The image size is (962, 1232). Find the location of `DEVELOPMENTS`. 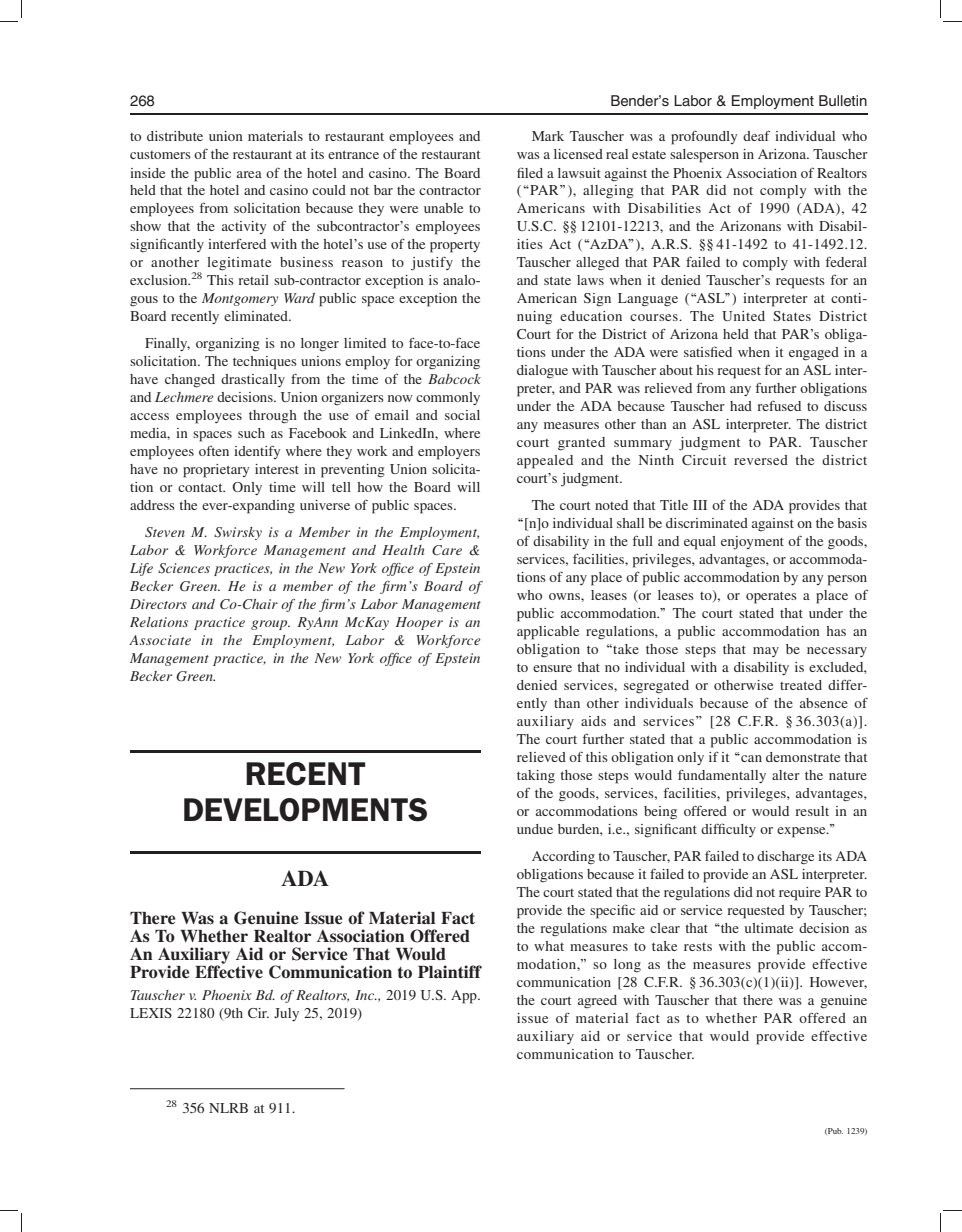

DEVELOPMENTS is located at coordinates (305, 810).
